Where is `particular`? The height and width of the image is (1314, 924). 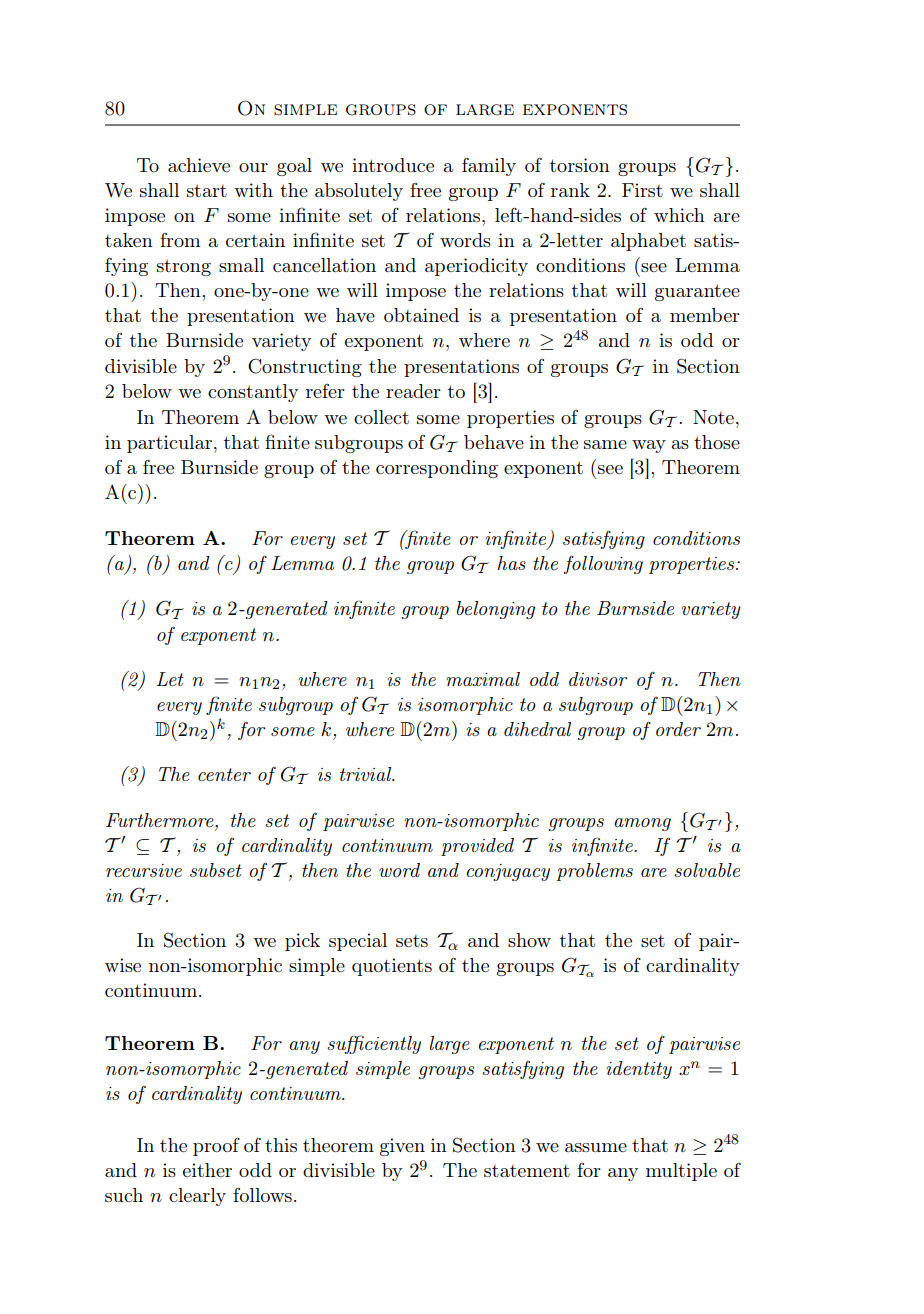
particular is located at coordinates (171, 444).
